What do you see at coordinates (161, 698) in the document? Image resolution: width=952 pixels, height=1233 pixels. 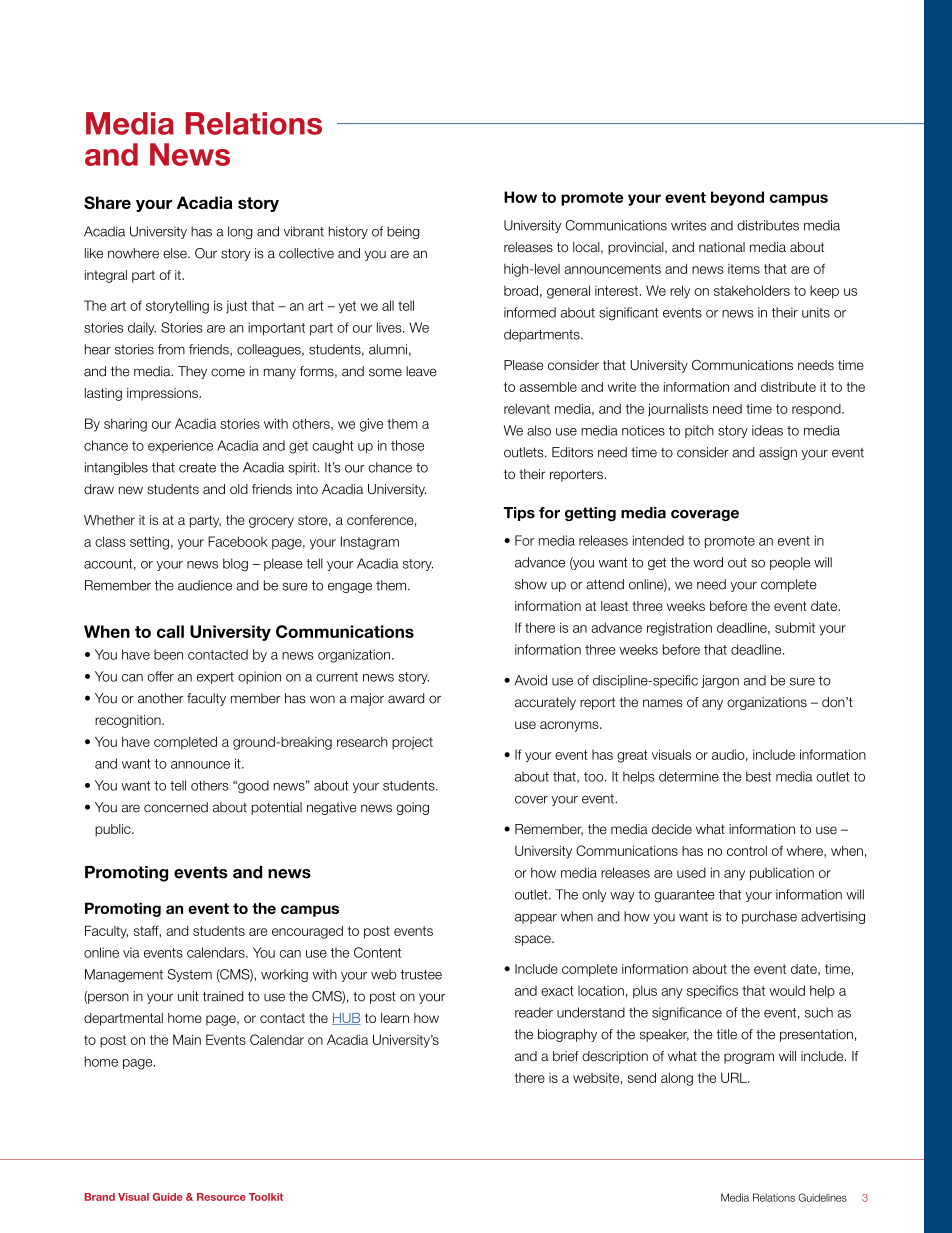 I see `another` at bounding box center [161, 698].
